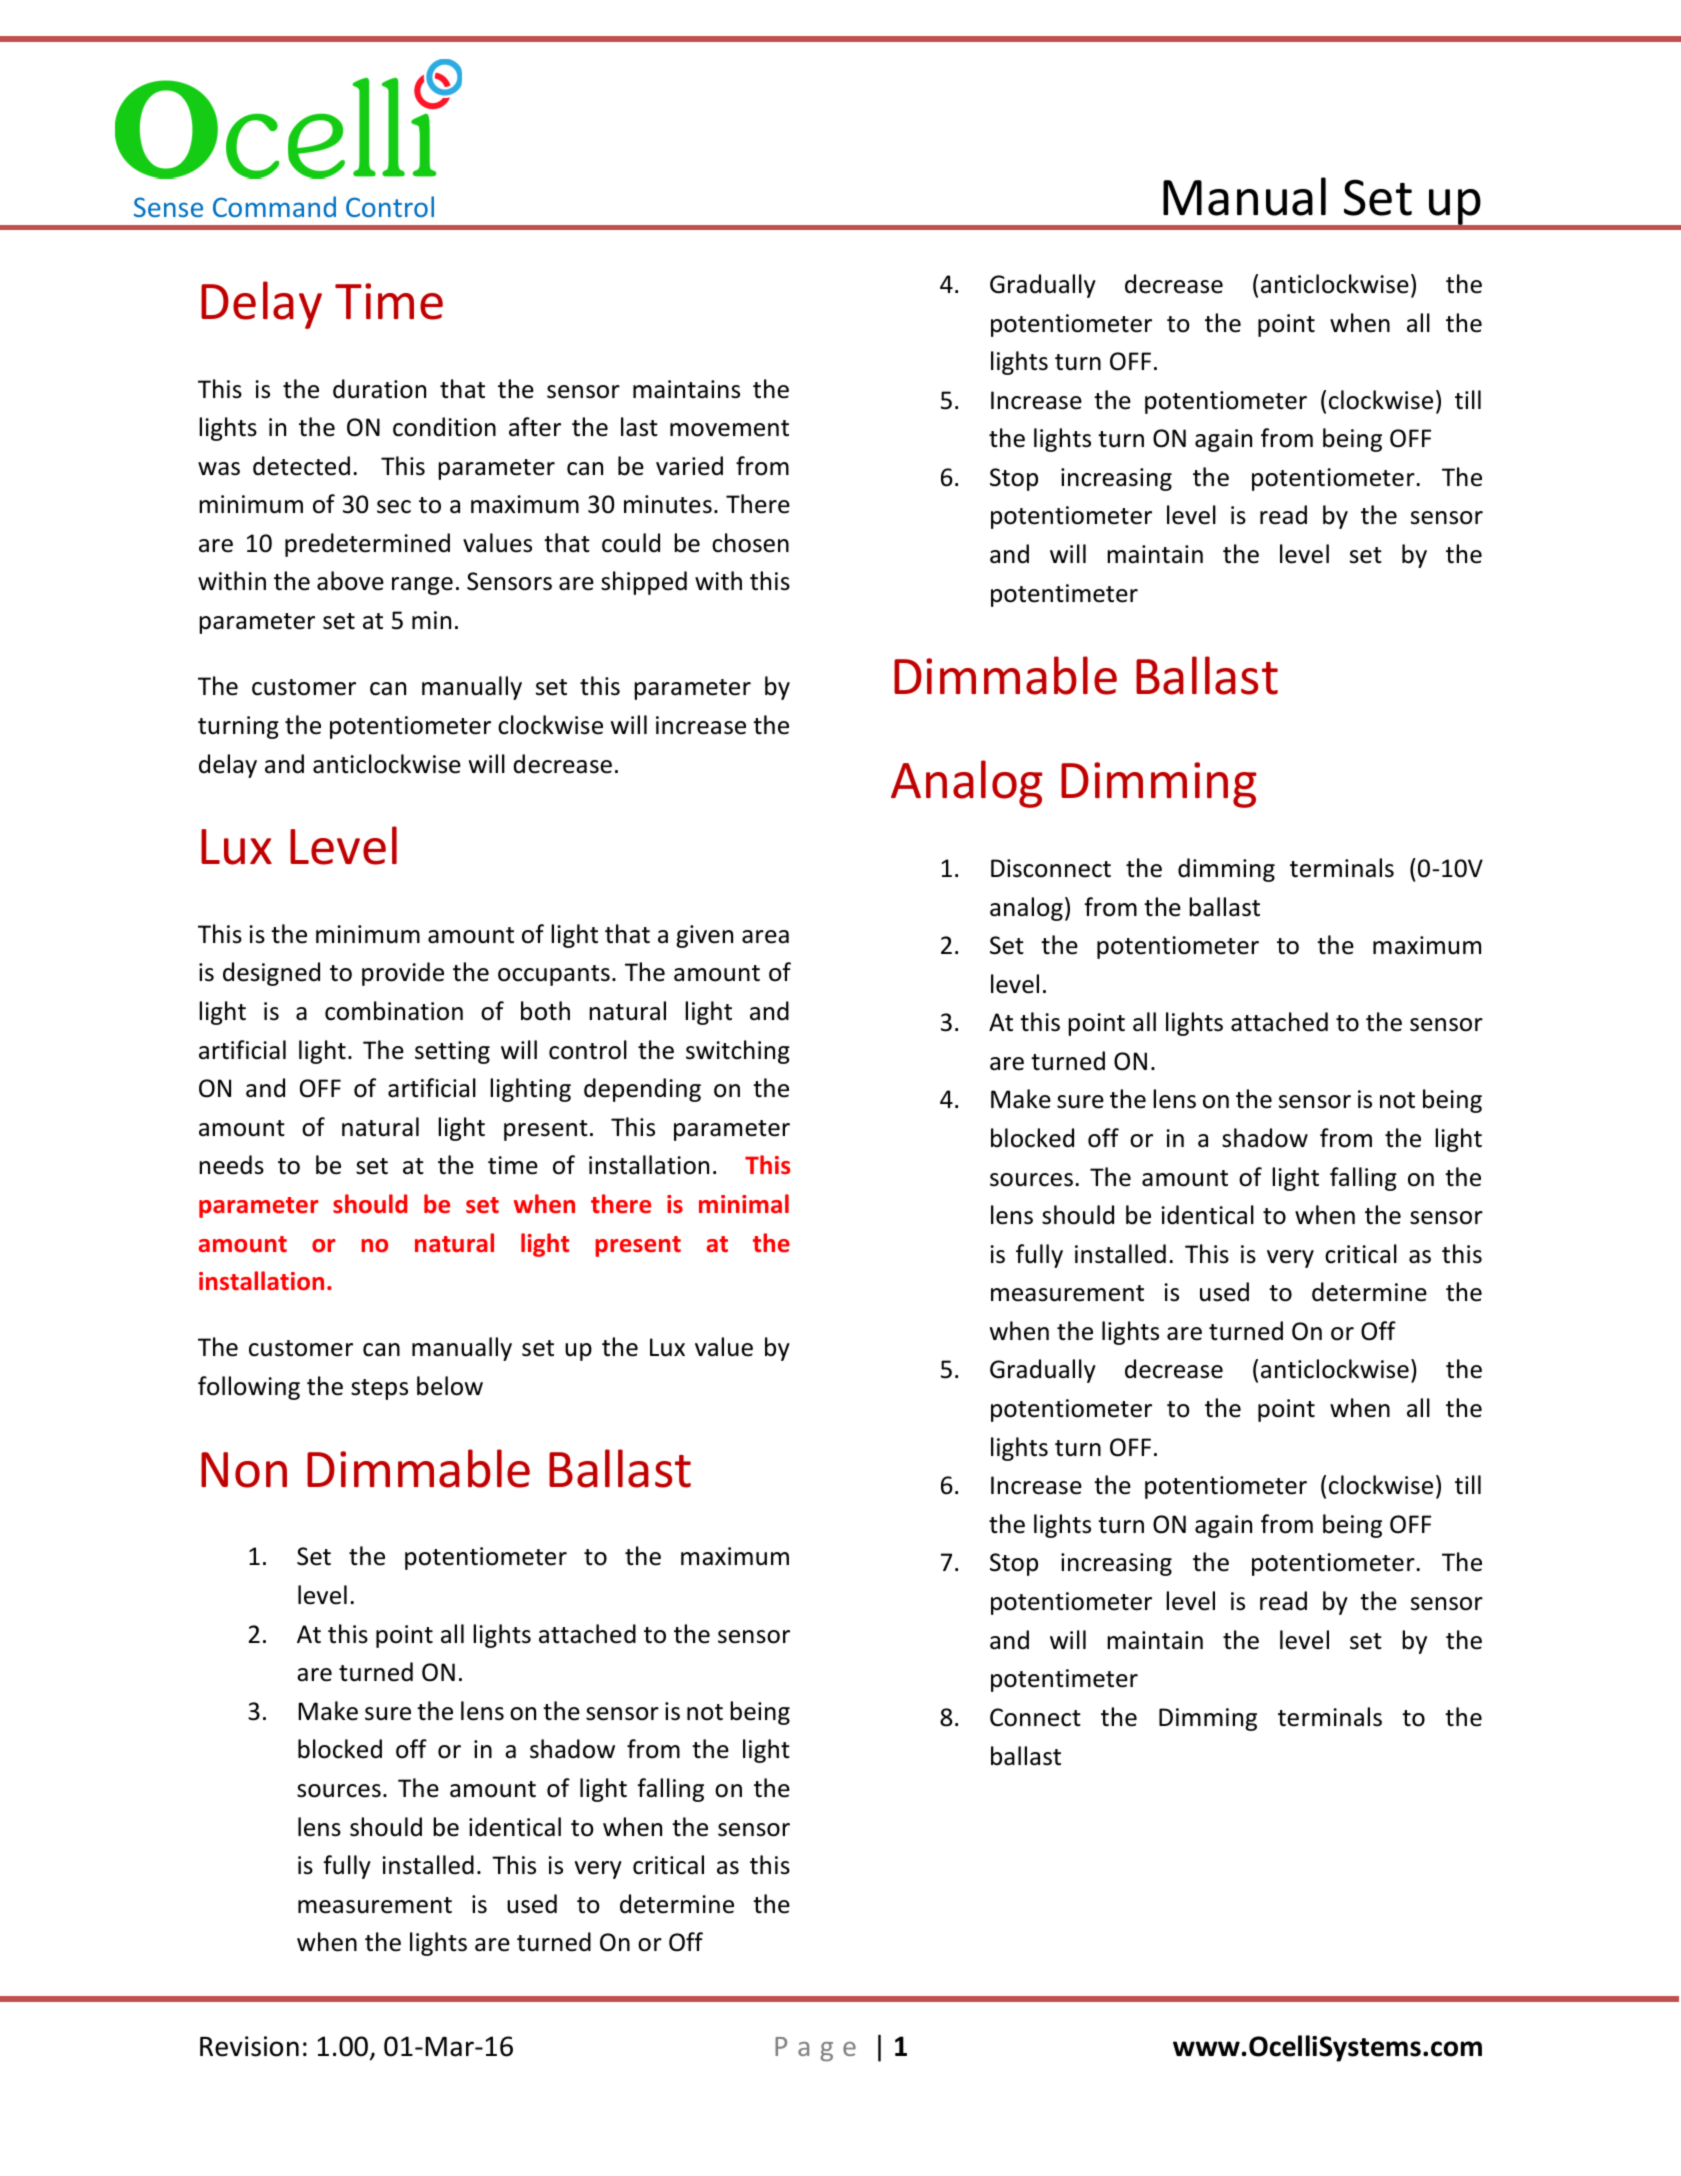  Describe the element at coordinates (744, 1203) in the screenshot. I see `minimal` at that location.
